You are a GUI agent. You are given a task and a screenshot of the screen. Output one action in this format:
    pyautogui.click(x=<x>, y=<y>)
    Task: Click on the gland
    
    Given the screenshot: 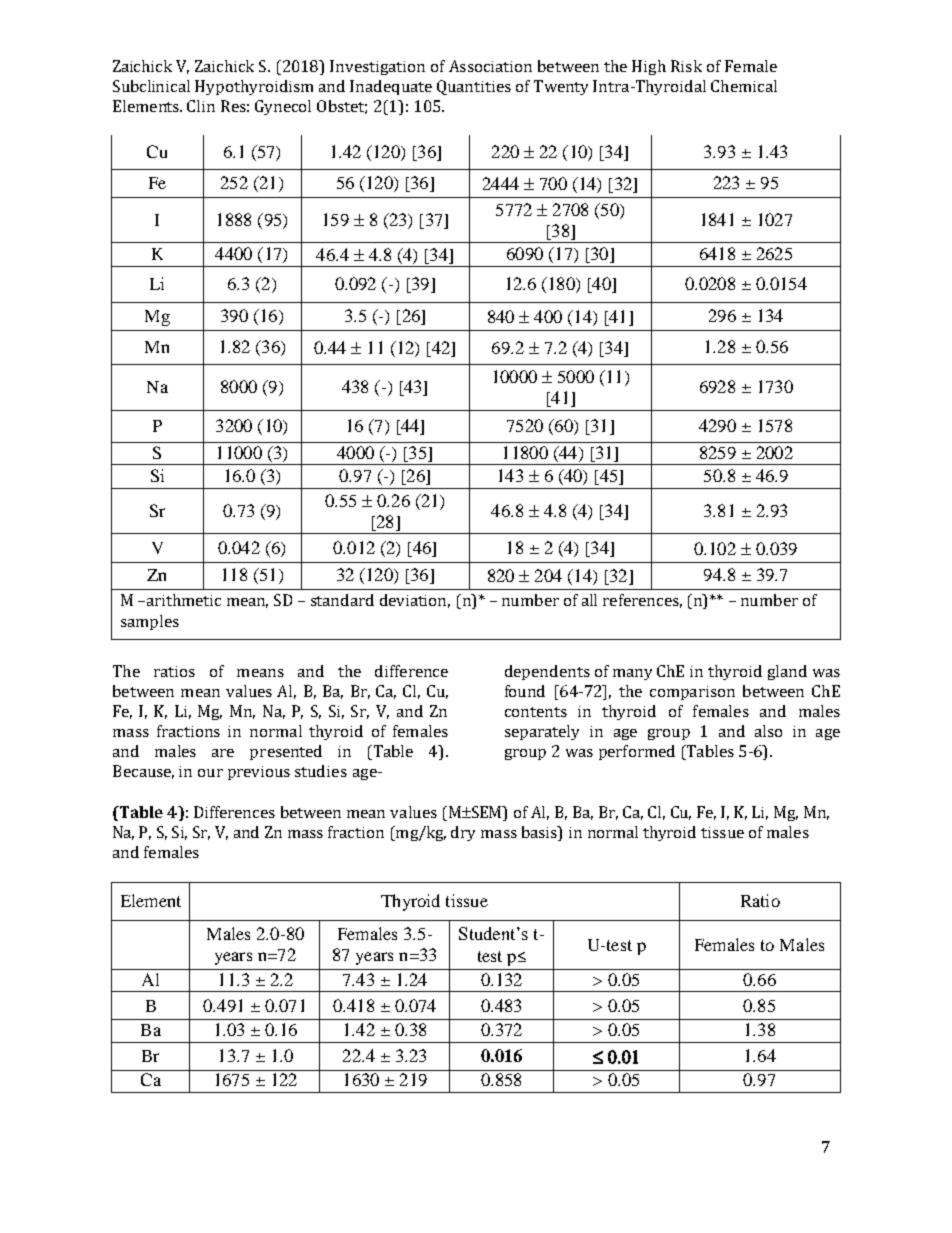 What is the action you would take?
    pyautogui.click(x=787, y=672)
